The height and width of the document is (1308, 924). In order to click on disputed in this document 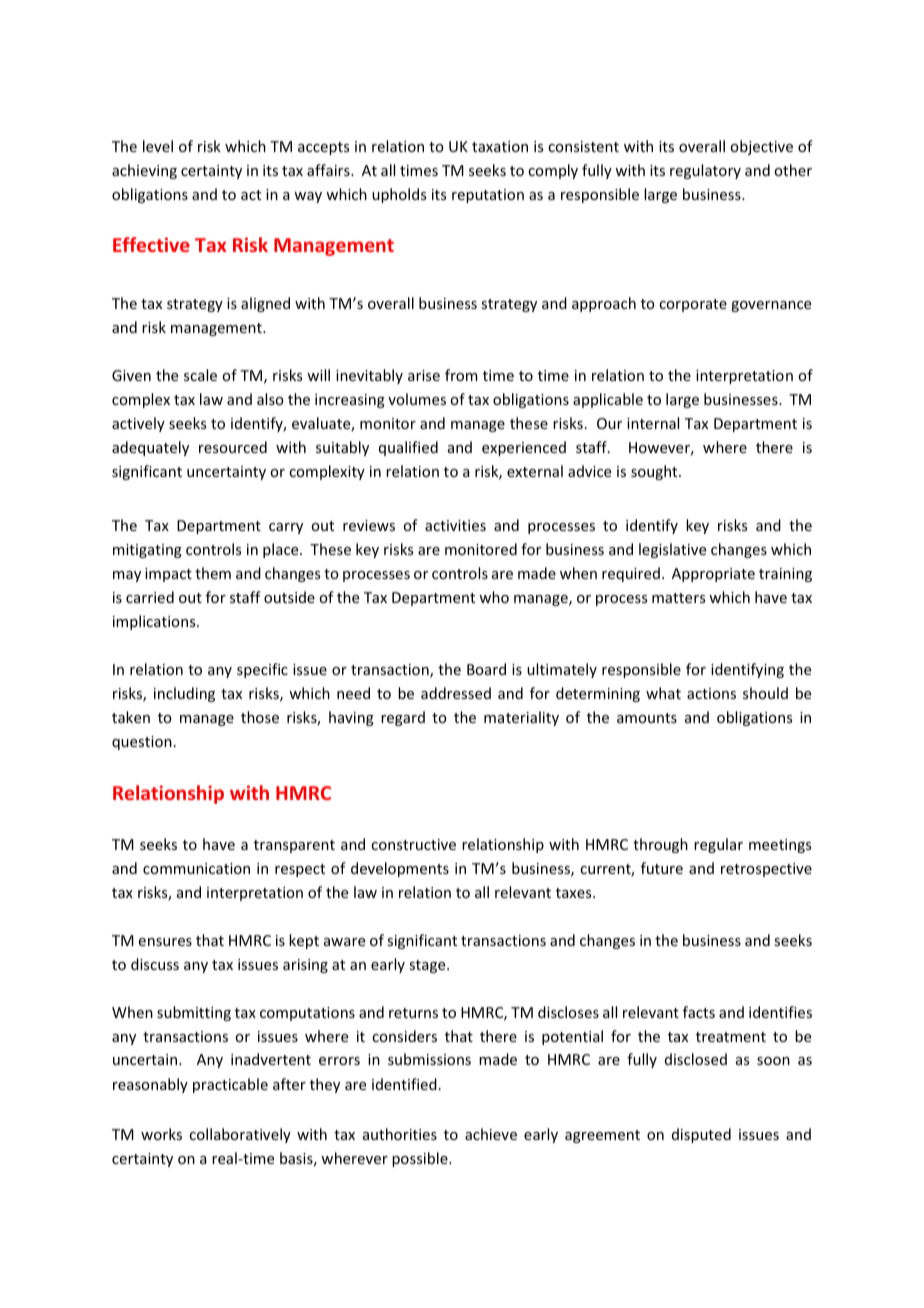, I will do `click(701, 1135)`.
